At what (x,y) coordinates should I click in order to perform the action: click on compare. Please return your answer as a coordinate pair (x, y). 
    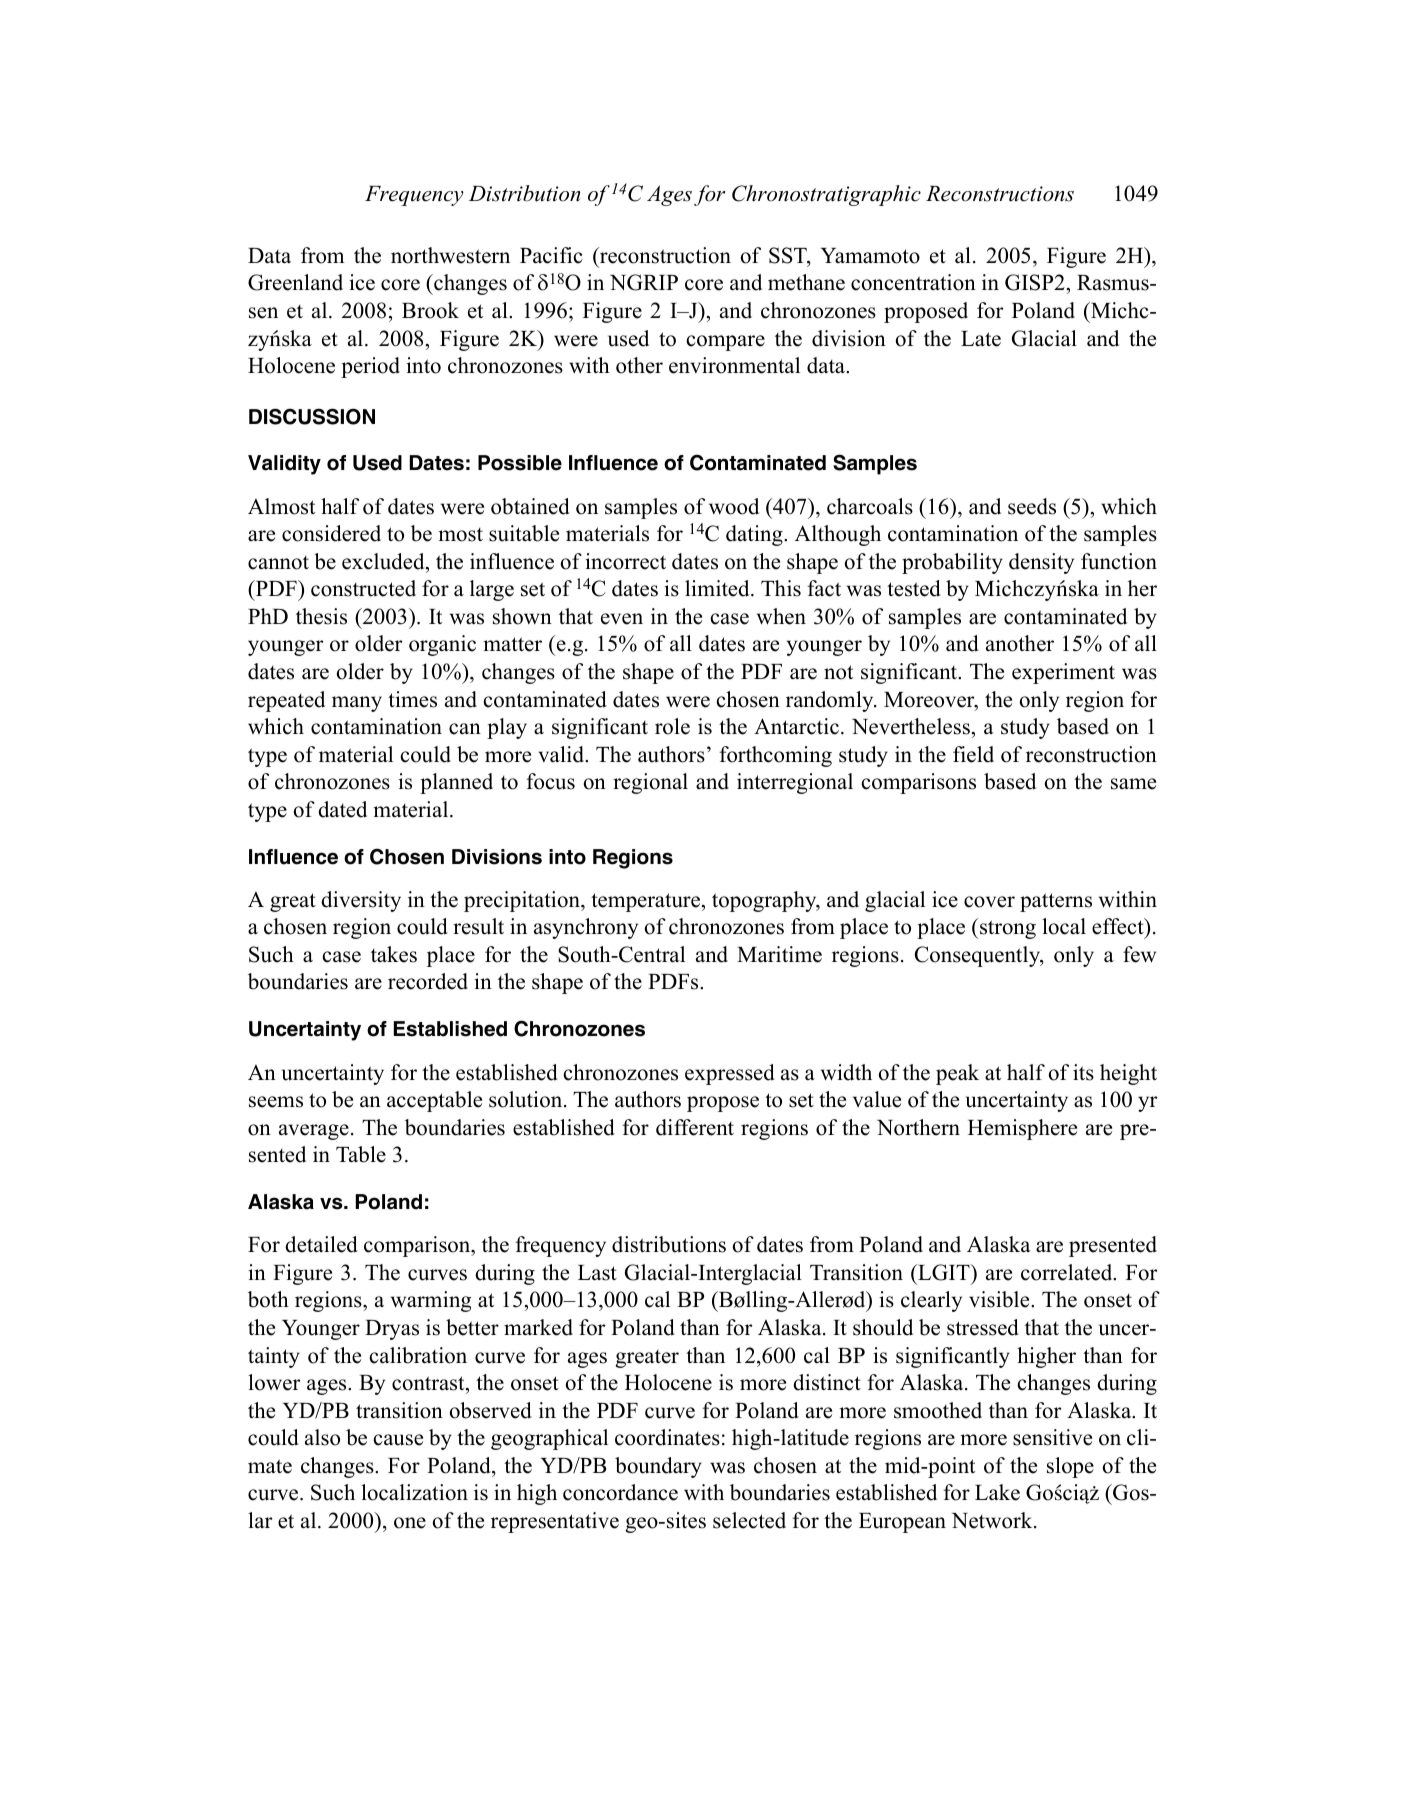
    Looking at the image, I should click on (726, 343).
